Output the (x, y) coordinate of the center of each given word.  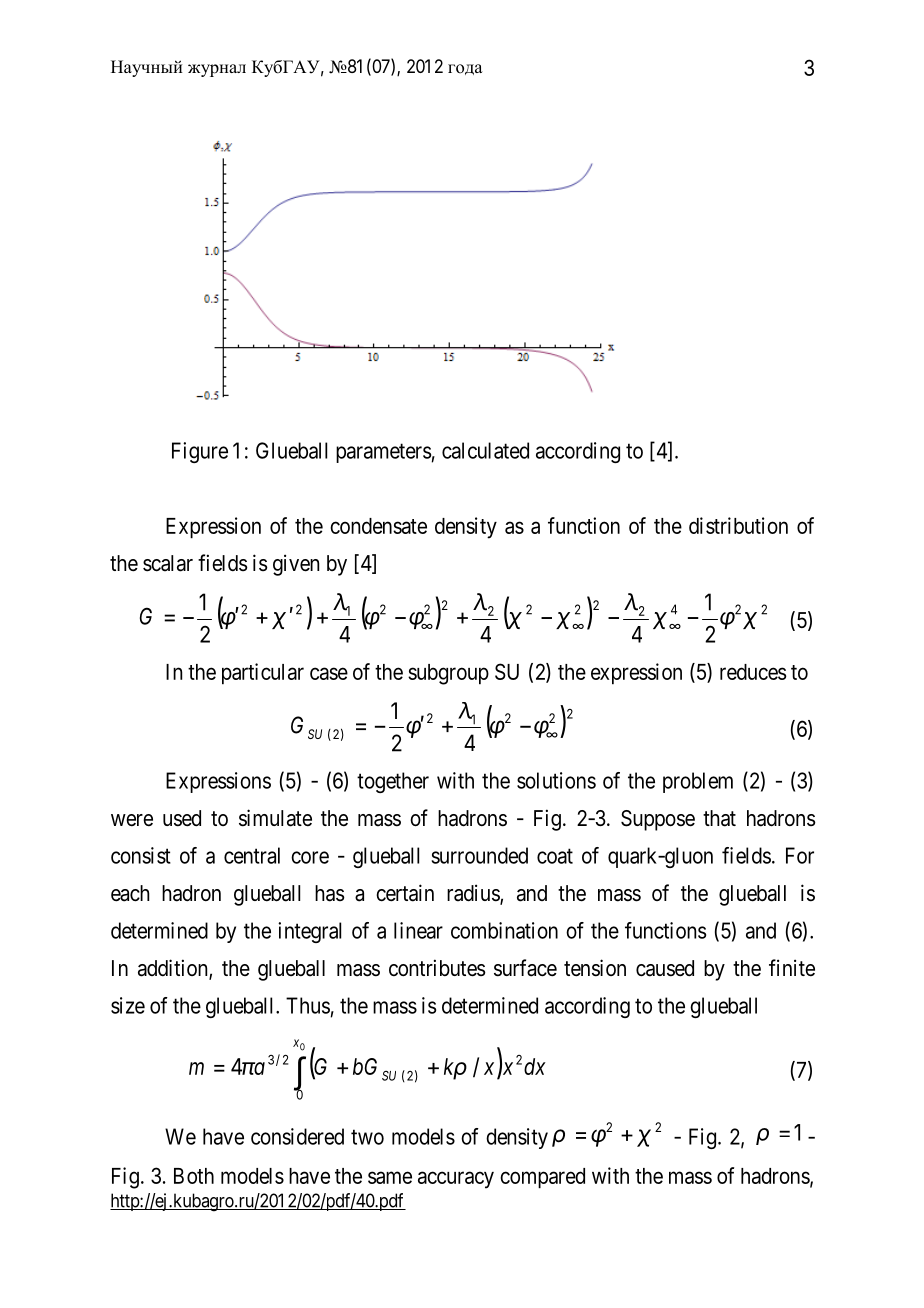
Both (194, 1176)
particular (263, 674)
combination (504, 930)
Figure (200, 452)
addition (174, 969)
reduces (753, 672)
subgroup (448, 674)
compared (542, 1178)
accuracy (456, 1180)
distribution (738, 525)
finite (792, 968)
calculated (485, 450)
